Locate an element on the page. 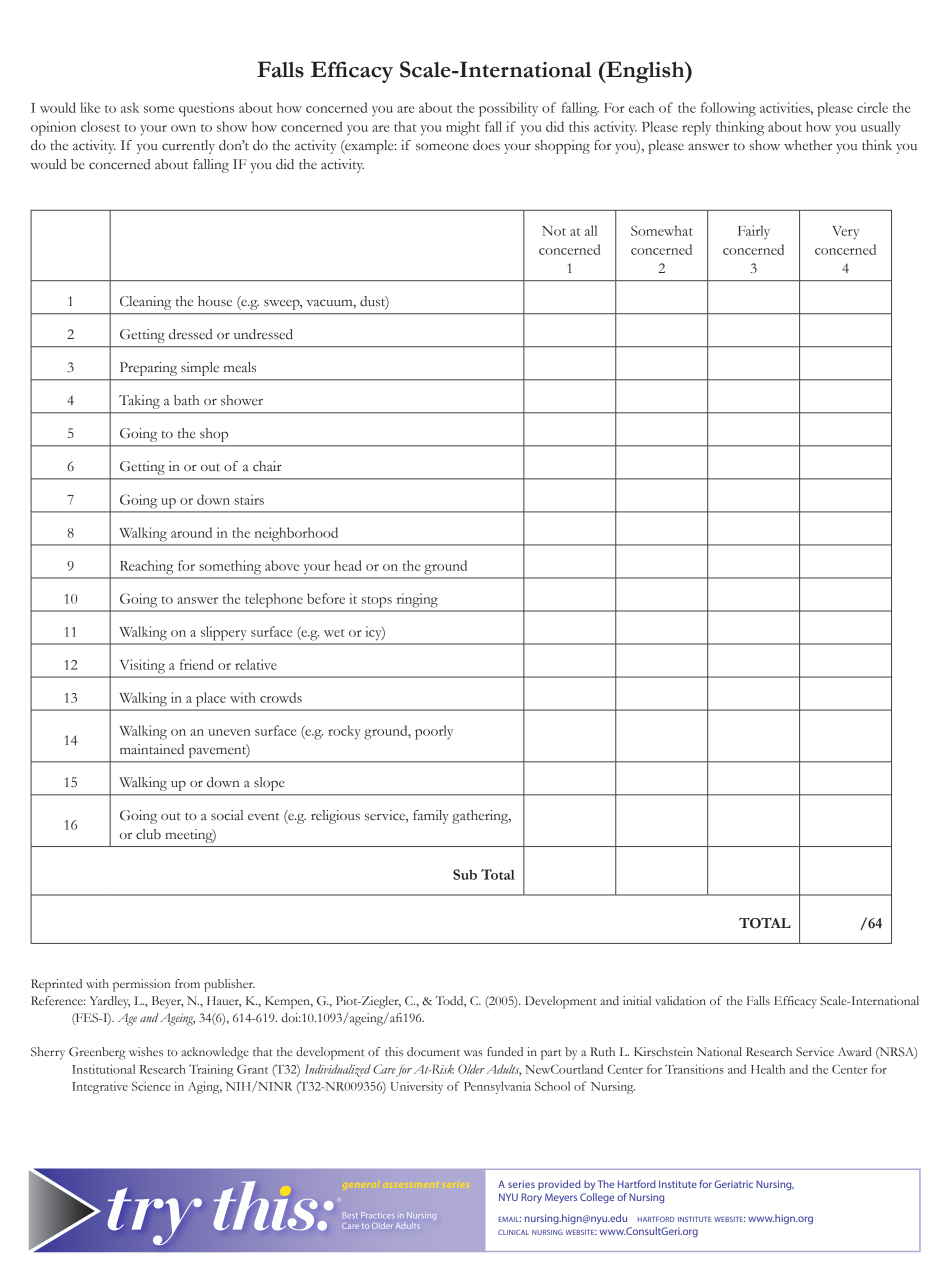  whether is located at coordinates (808, 145).
